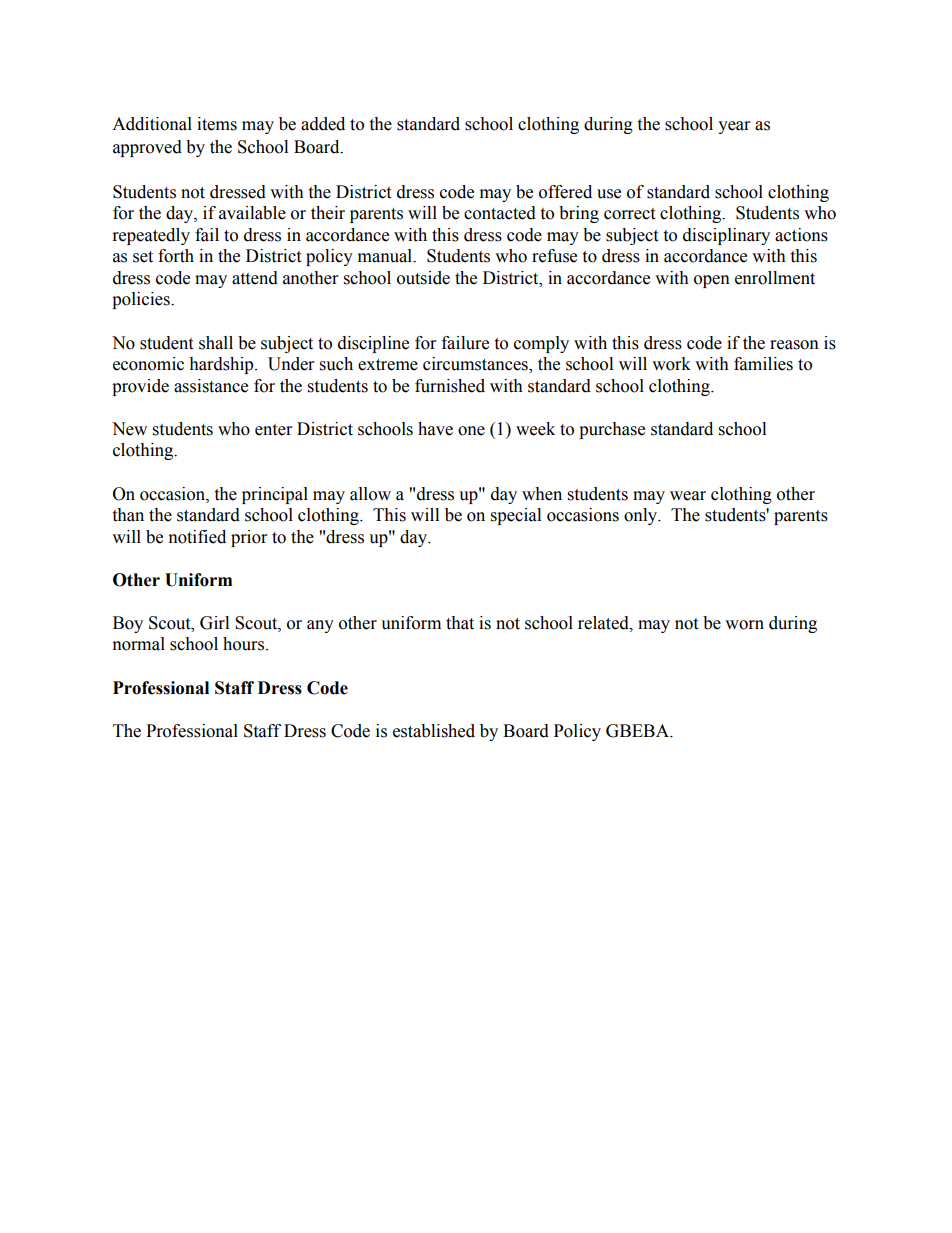  What do you see at coordinates (273, 430) in the screenshot?
I see `enter` at bounding box center [273, 430].
